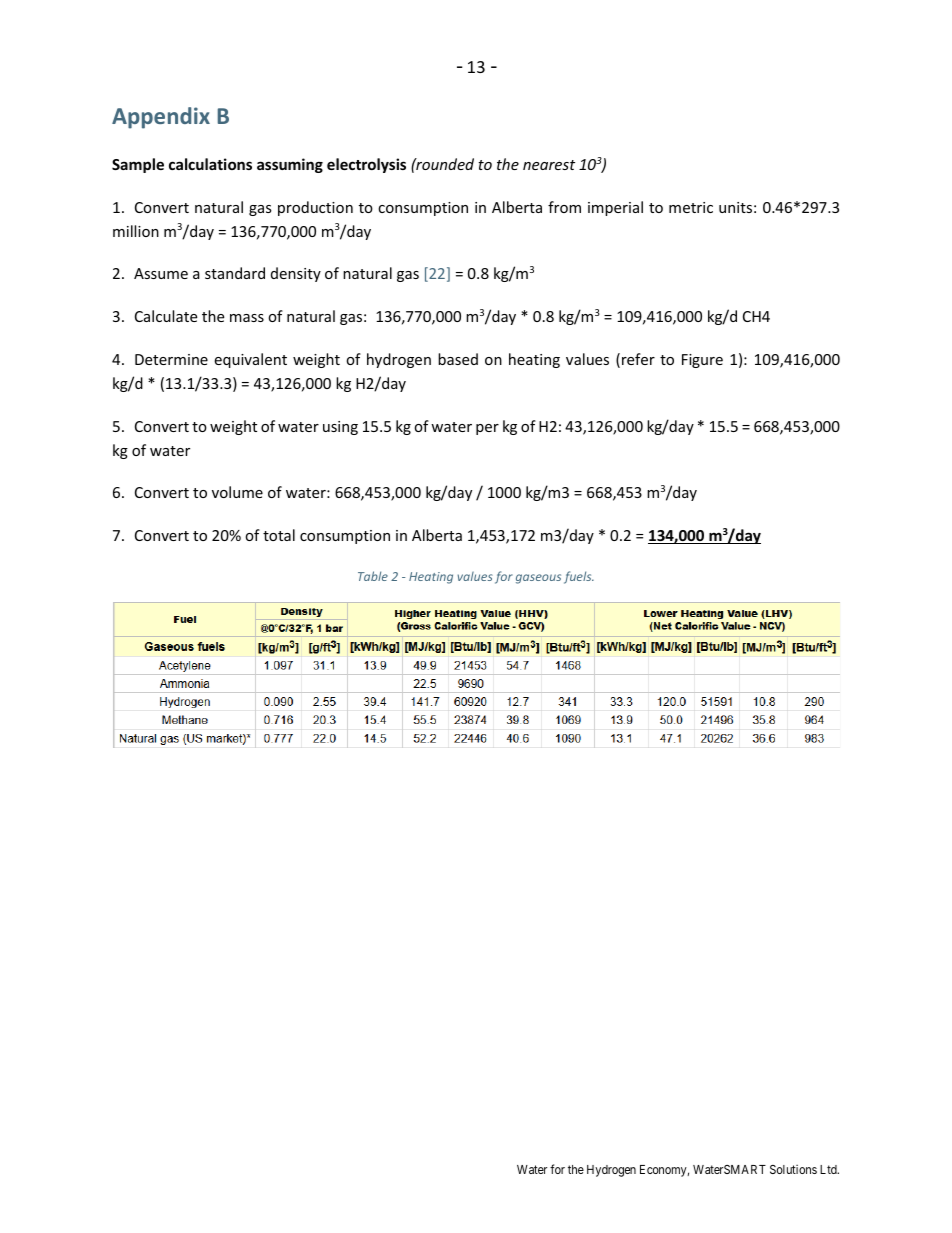  Describe the element at coordinates (691, 207) in the screenshot. I see `metric` at that location.
